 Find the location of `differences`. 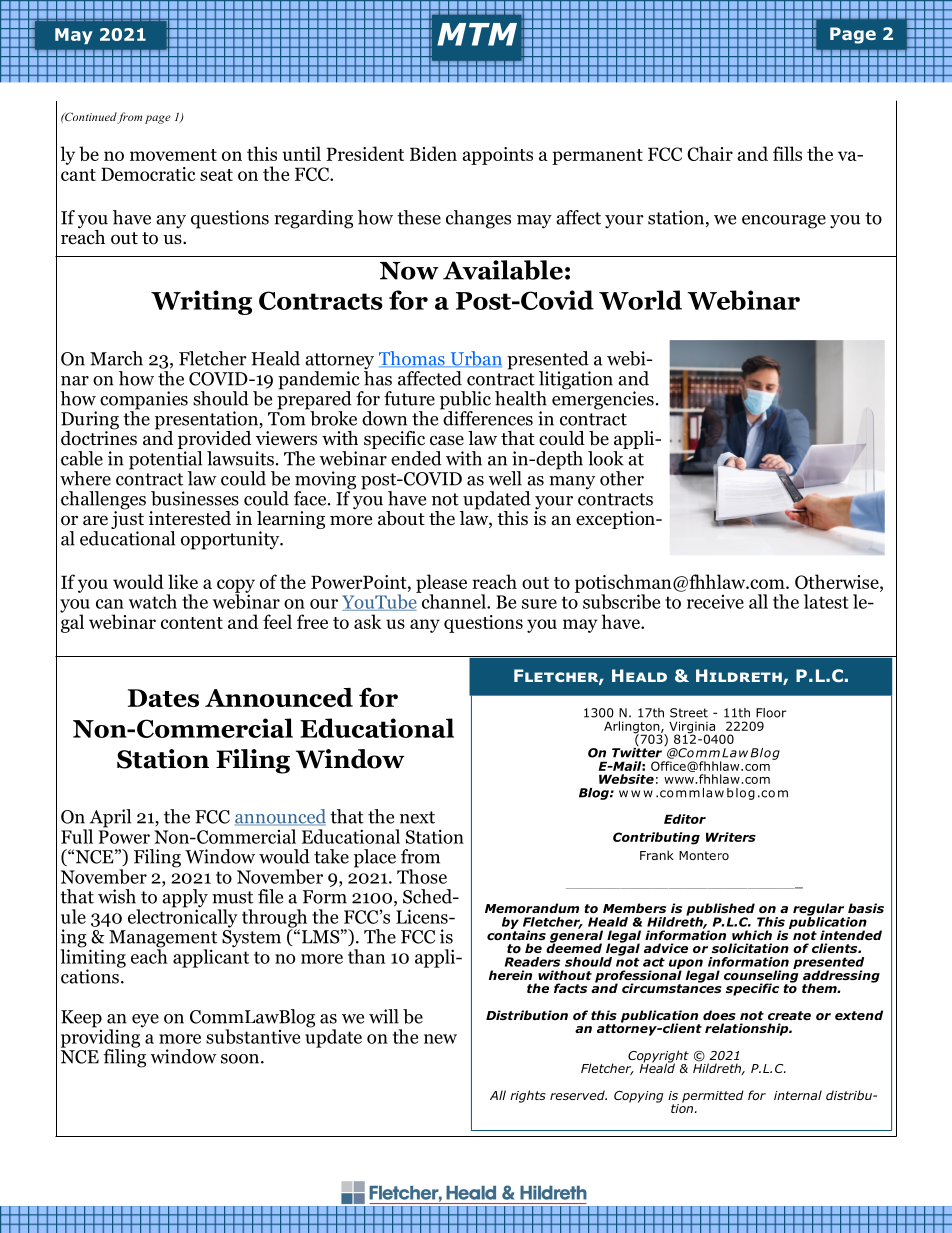

differences is located at coordinates (487, 417).
